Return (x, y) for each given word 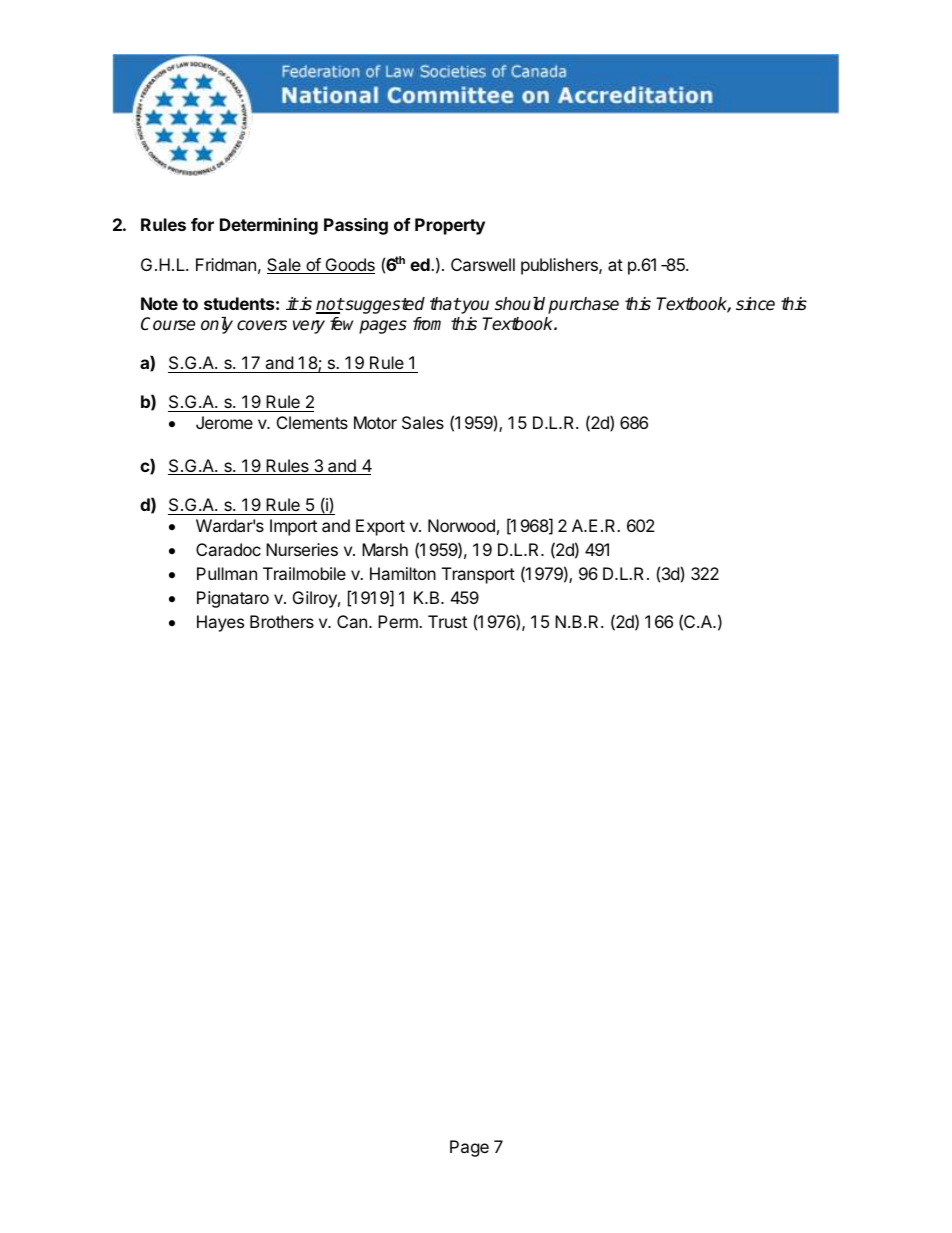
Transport (478, 575)
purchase (583, 305)
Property (450, 226)
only (217, 325)
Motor (375, 422)
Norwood (461, 525)
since (755, 304)
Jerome (224, 422)
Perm (399, 621)
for (202, 224)
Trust (447, 621)
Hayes (220, 623)
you (474, 307)
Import (293, 527)
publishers (560, 266)
